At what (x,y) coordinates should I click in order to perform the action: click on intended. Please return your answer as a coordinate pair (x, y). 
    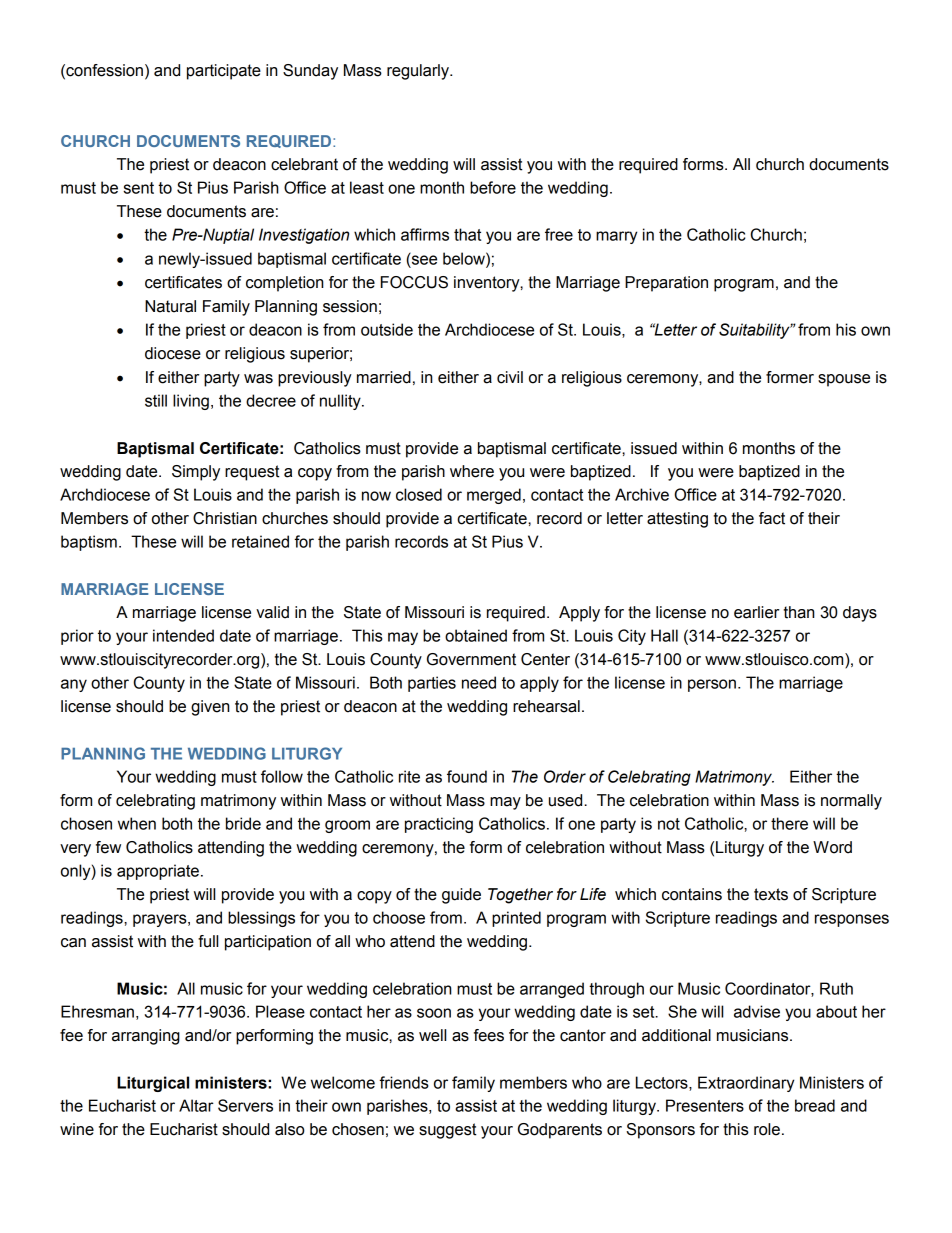
    Looking at the image, I should click on (183, 635).
